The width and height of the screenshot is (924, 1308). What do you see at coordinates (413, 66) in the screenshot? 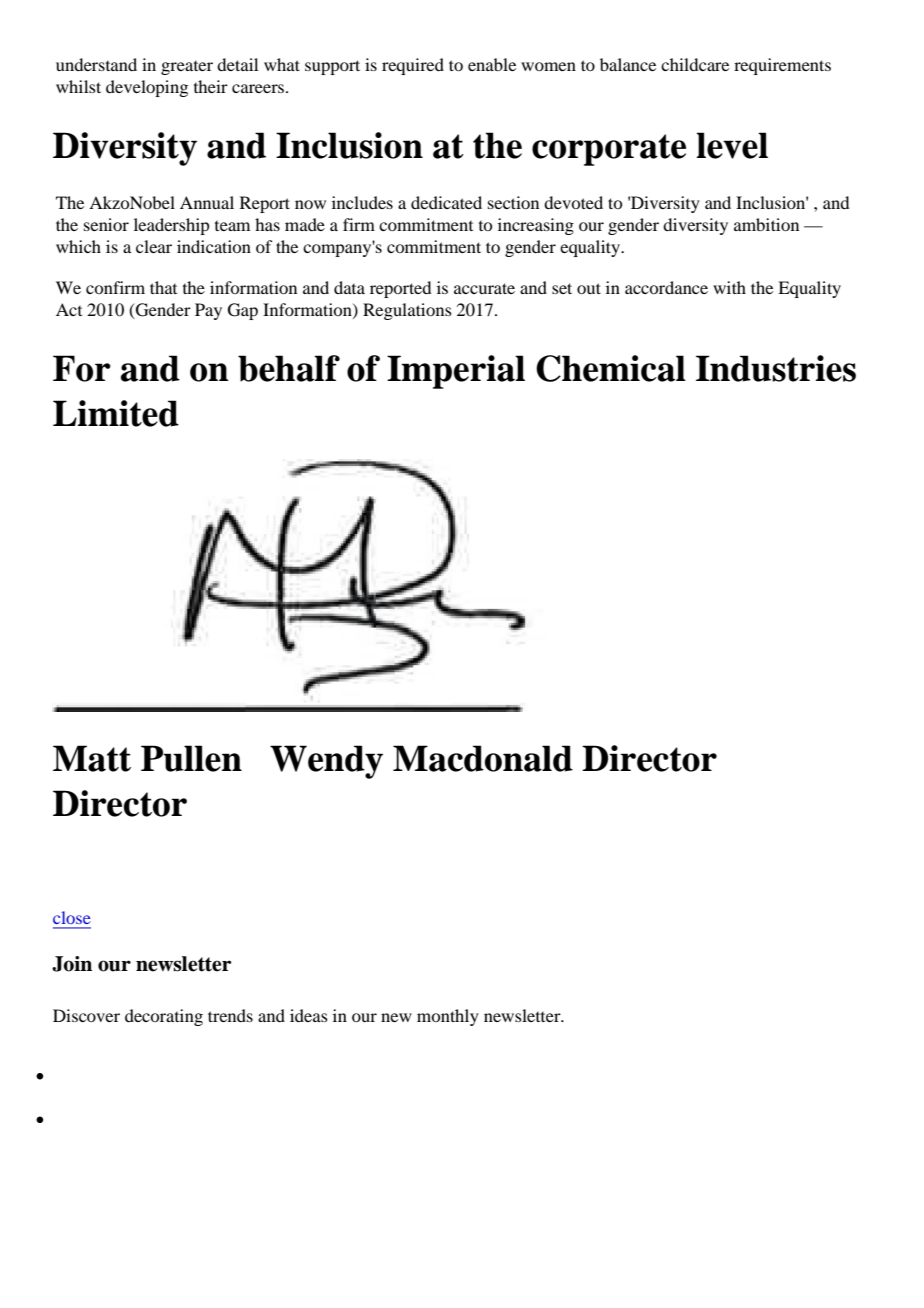
I see `required` at bounding box center [413, 66].
